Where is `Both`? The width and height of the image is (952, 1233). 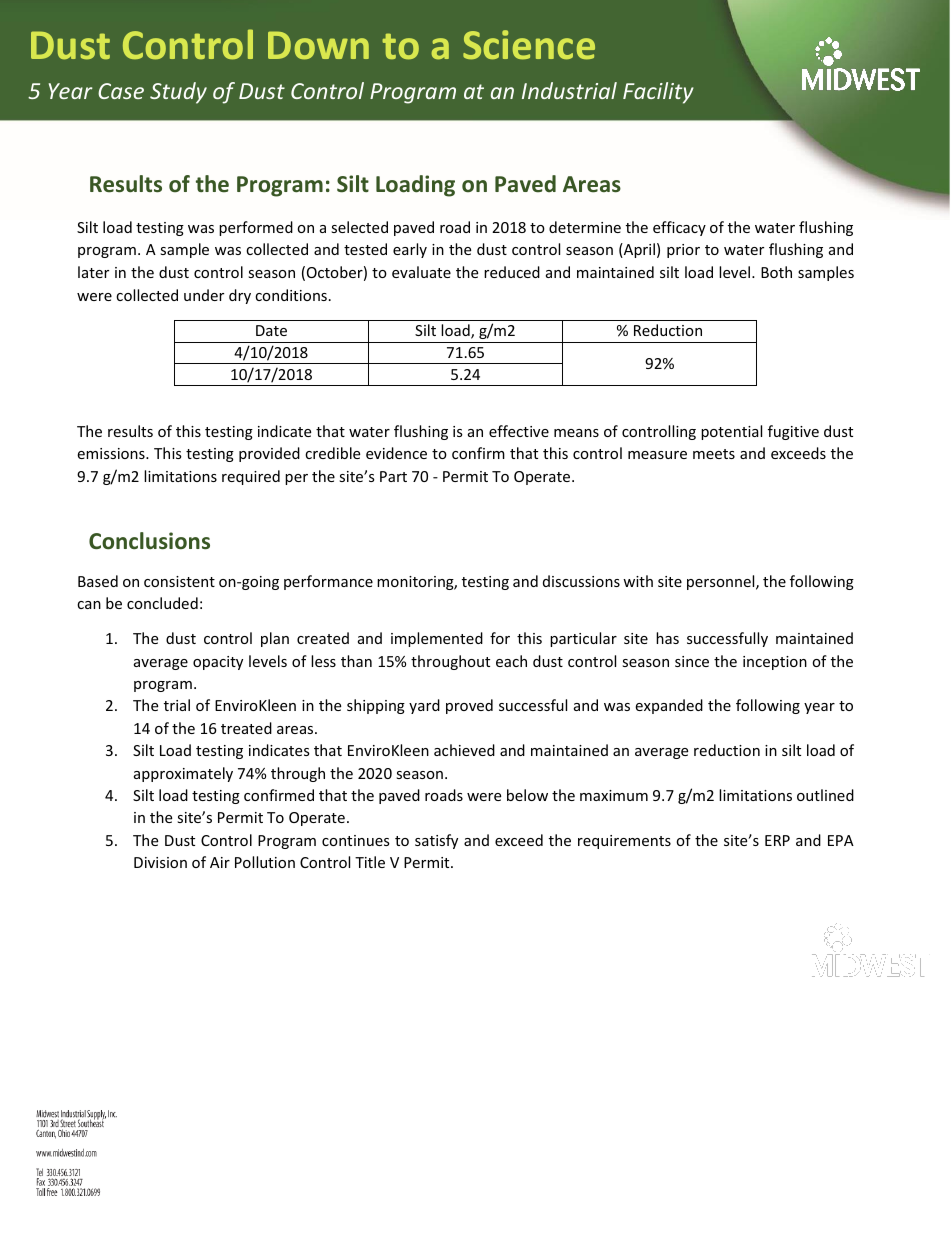 Both is located at coordinates (776, 272).
